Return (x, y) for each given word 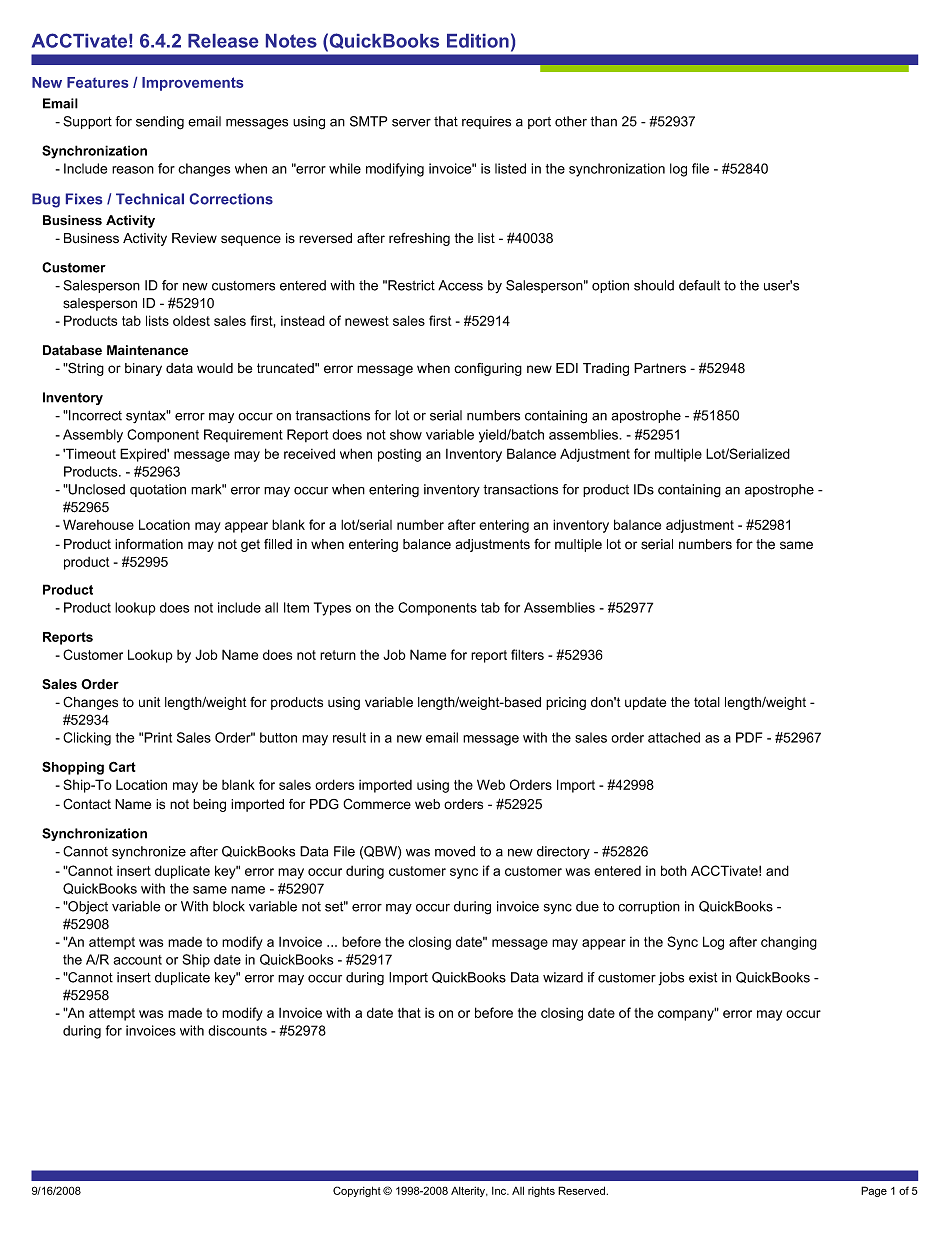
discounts (237, 1030)
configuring (488, 369)
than (603, 121)
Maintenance (147, 350)
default (699, 285)
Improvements (192, 84)
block (229, 906)
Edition (478, 41)
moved (455, 851)
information (149, 544)
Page (874, 1191)
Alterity (469, 1192)
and (777, 870)
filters (527, 654)
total (707, 702)
